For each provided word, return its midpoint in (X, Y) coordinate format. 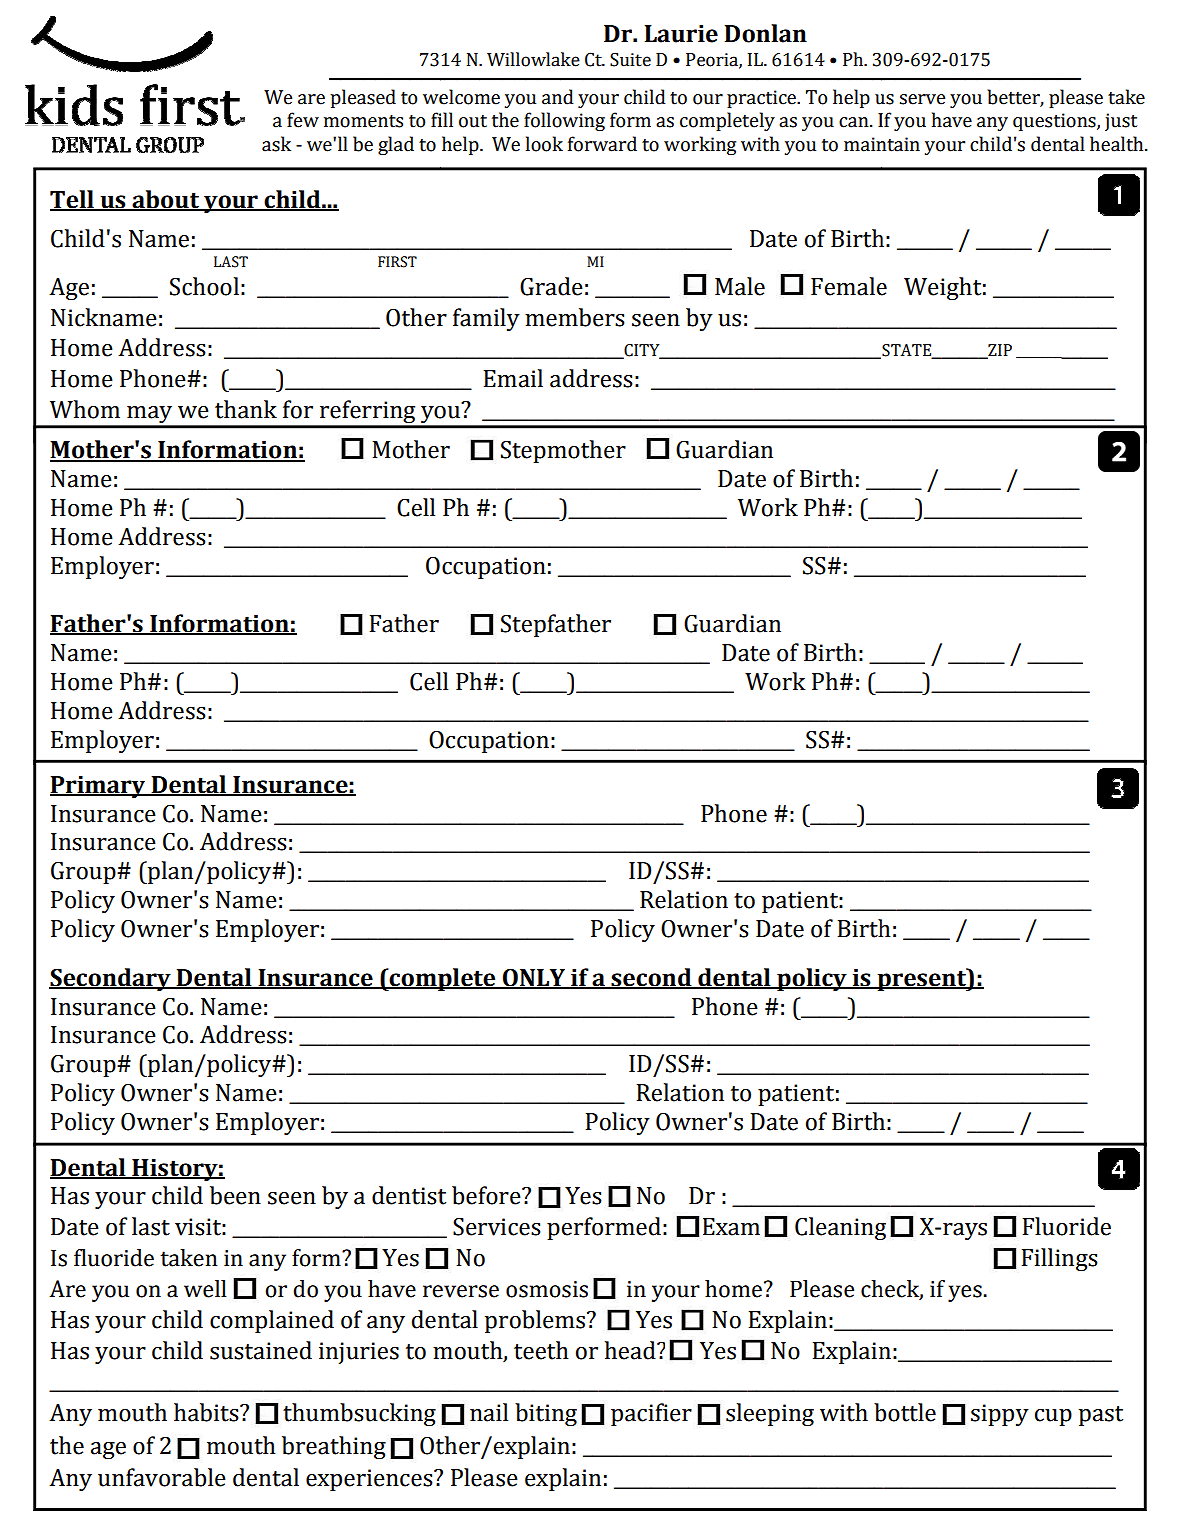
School (204, 286)
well (205, 1289)
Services (497, 1227)
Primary (99, 786)
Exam (731, 1227)
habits (207, 1412)
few (303, 120)
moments (363, 121)
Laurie (681, 33)
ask (276, 144)
